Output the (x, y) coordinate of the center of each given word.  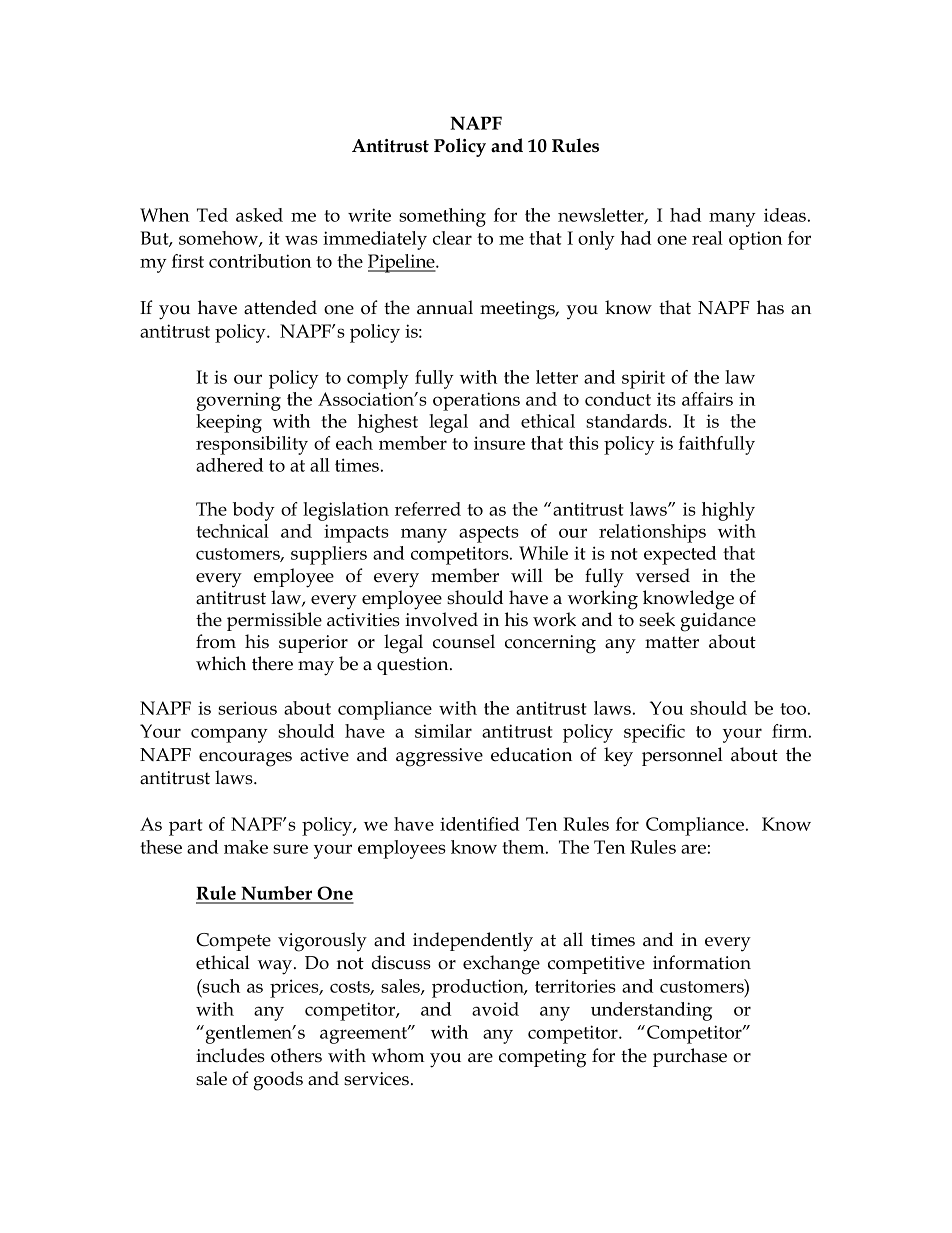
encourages (245, 759)
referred (428, 509)
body (254, 511)
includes (230, 1055)
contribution (260, 261)
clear (452, 238)
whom (398, 1055)
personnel (682, 756)
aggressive (439, 757)
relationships (652, 533)
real (707, 238)
